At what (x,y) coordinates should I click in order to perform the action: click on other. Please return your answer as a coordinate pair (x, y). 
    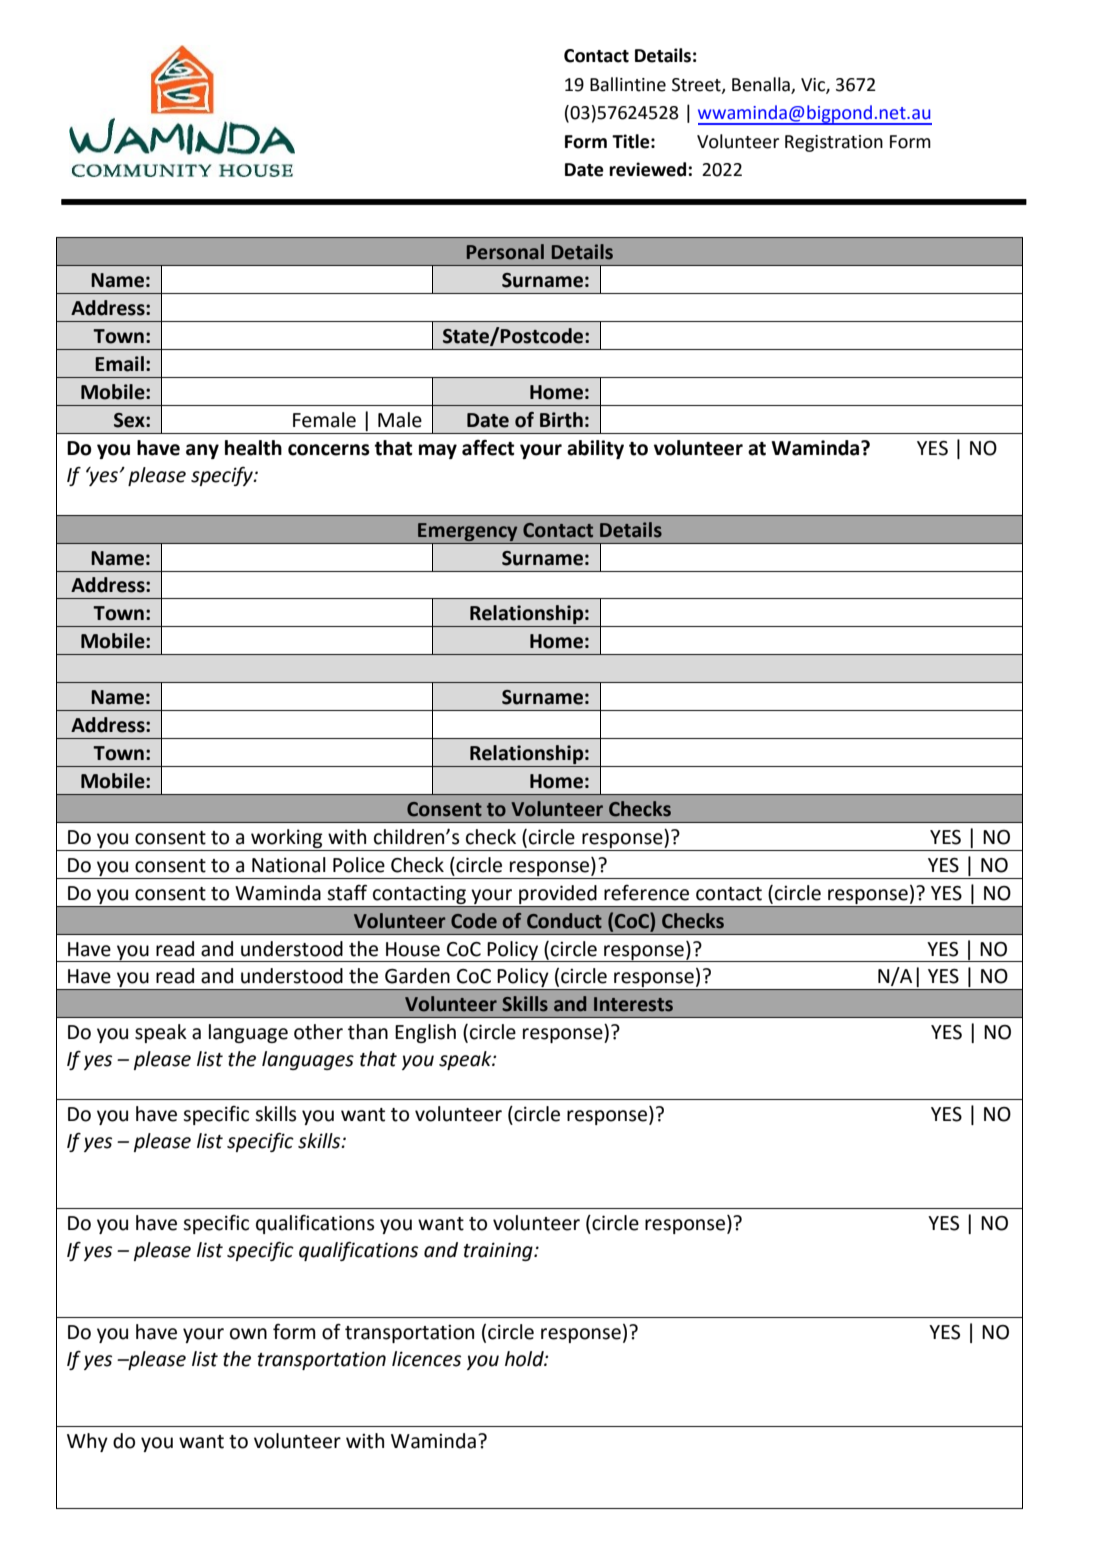
    Looking at the image, I should click on (318, 1032).
